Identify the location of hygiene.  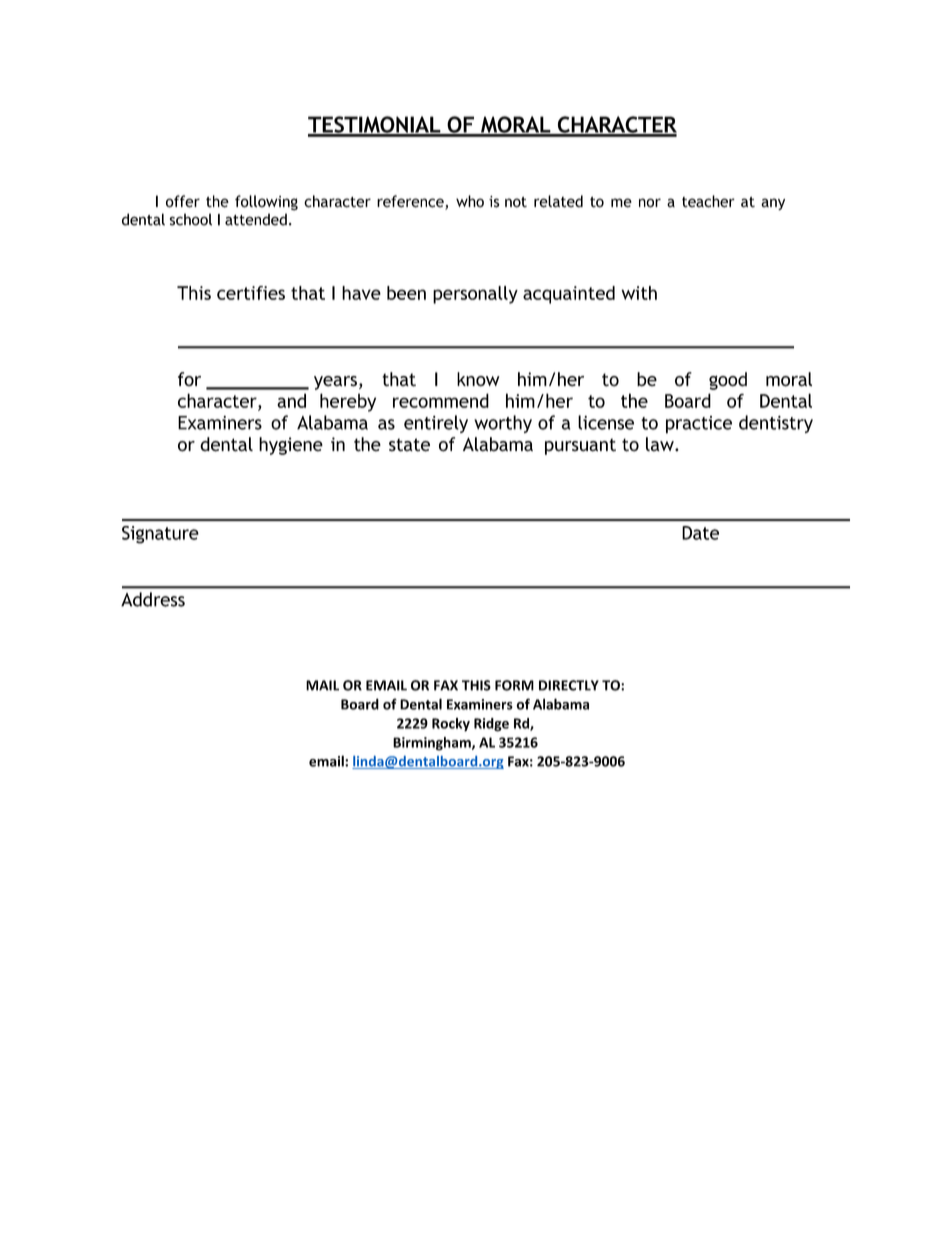
(291, 446).
